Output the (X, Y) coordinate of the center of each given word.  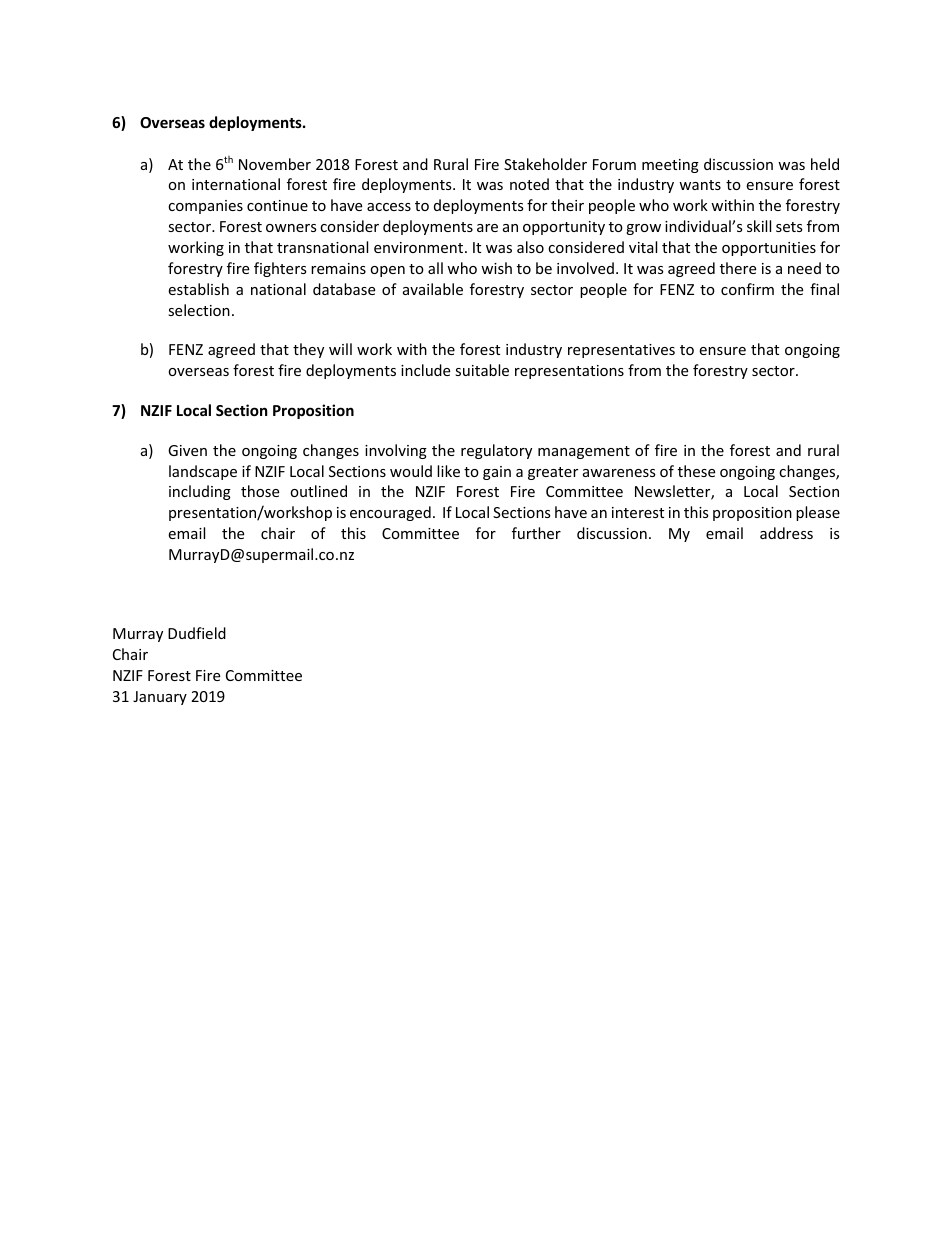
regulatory (496, 451)
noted (529, 184)
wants (700, 185)
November (275, 164)
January (160, 698)
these (696, 471)
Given (187, 450)
